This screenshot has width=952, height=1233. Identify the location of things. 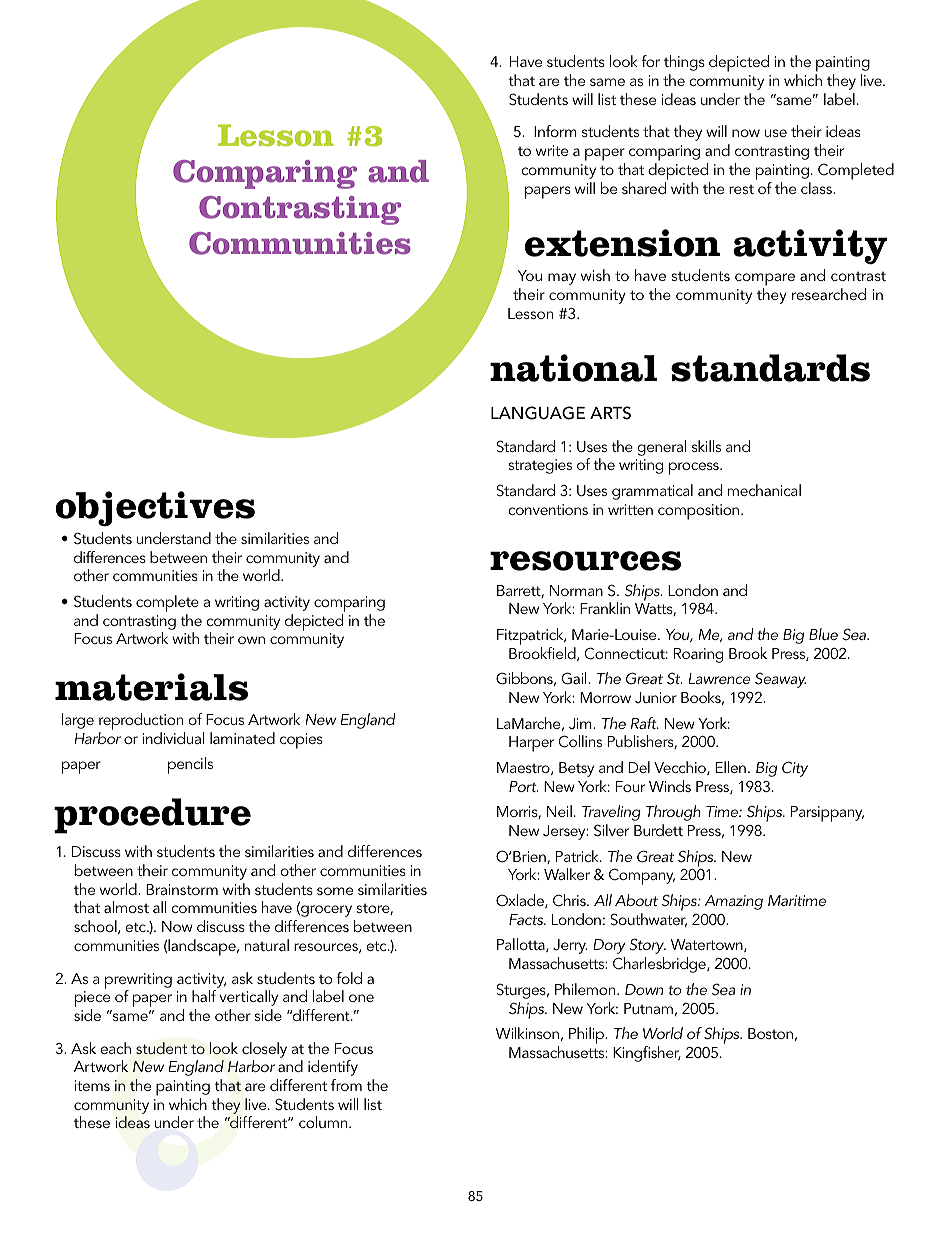
(684, 63).
